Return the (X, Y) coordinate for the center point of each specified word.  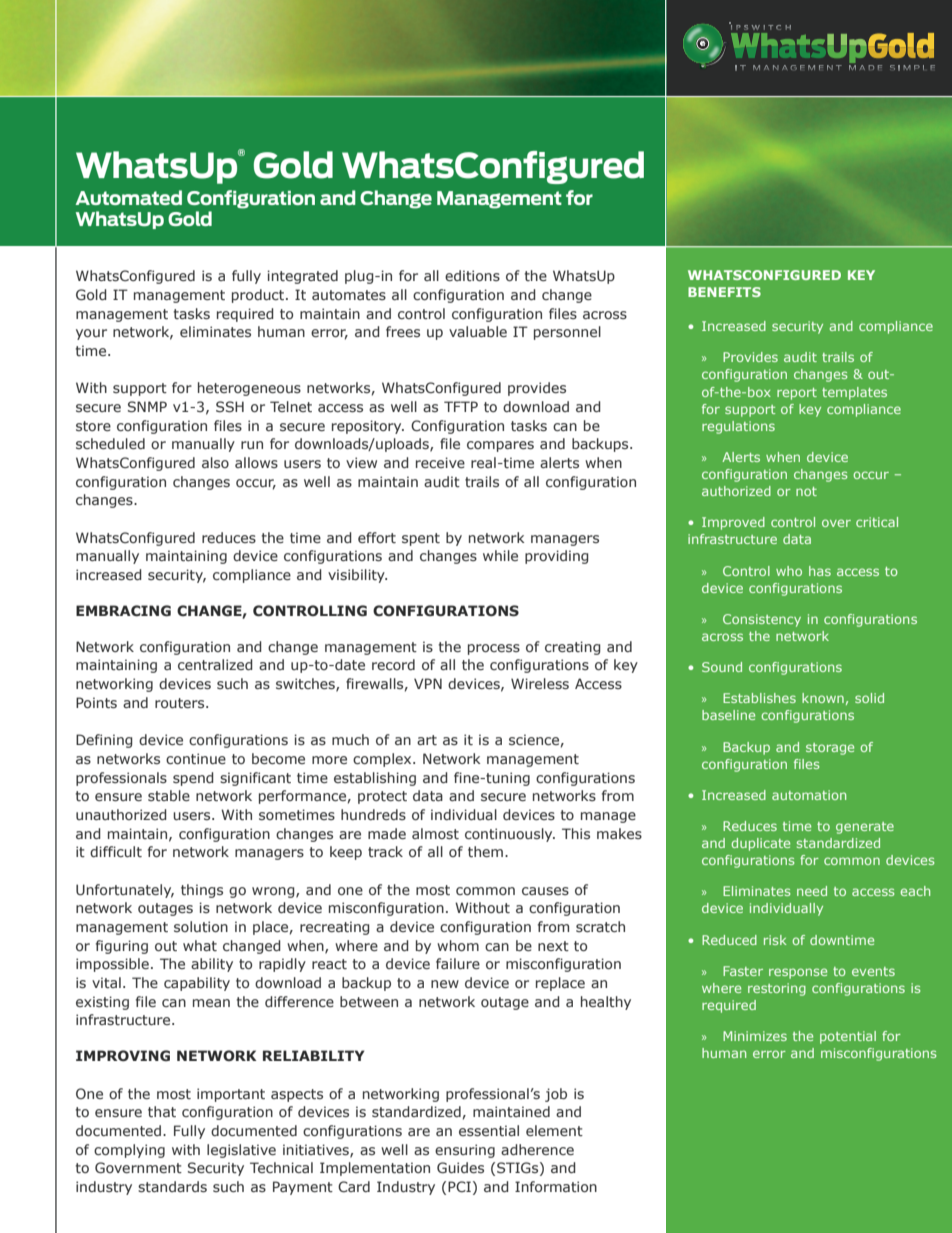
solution (201, 926)
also (215, 462)
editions (472, 275)
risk (775, 940)
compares (500, 446)
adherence (537, 1149)
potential (848, 1037)
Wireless (540, 683)
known (823, 698)
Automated (128, 197)
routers (181, 703)
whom (458, 945)
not (806, 491)
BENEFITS (724, 292)
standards (172, 1186)
